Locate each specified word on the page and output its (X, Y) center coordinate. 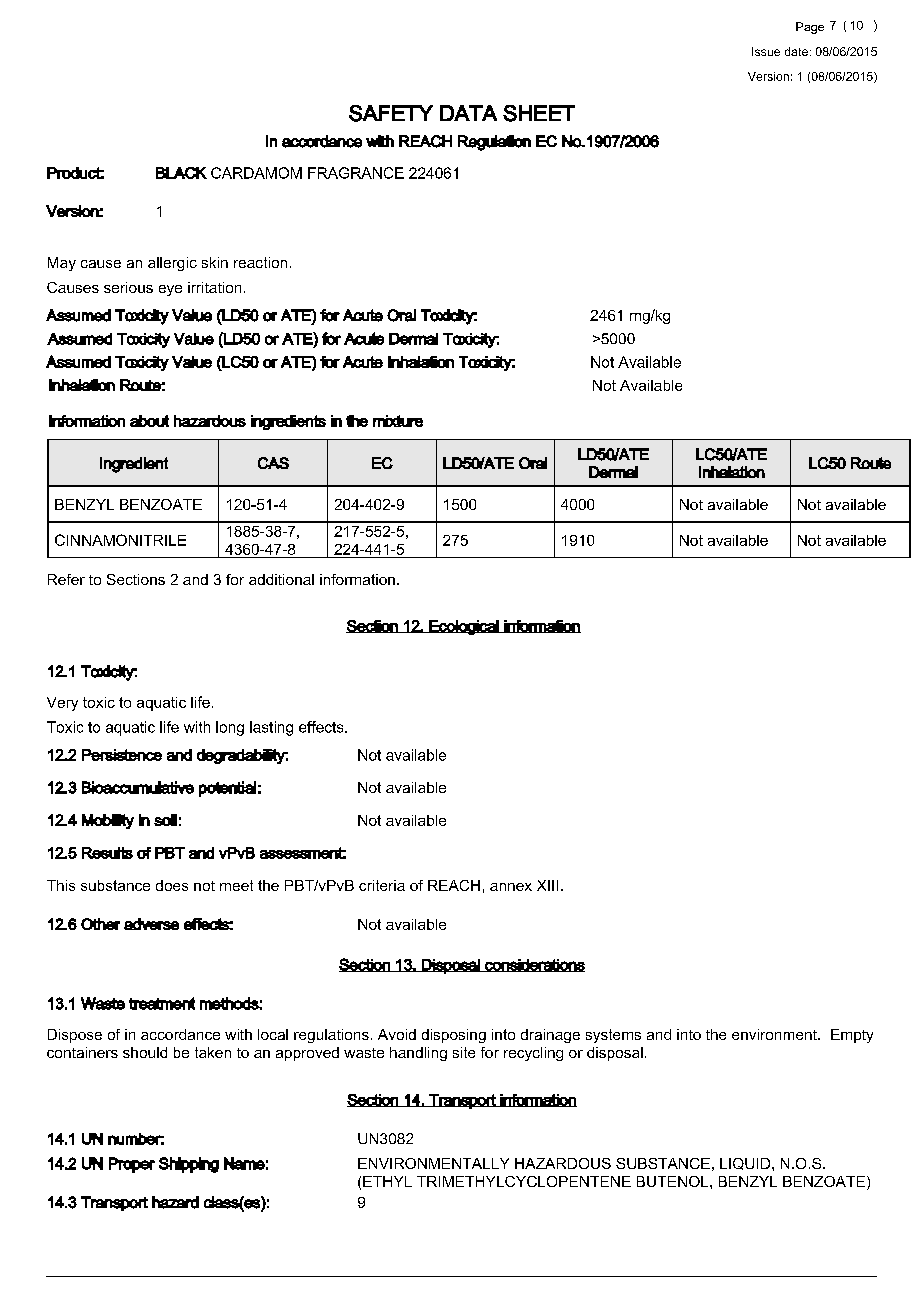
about (149, 421)
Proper (132, 1165)
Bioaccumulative (138, 787)
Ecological (464, 627)
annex (511, 887)
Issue (766, 51)
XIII (547, 885)
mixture (398, 421)
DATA (468, 113)
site (464, 1052)
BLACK (181, 173)
